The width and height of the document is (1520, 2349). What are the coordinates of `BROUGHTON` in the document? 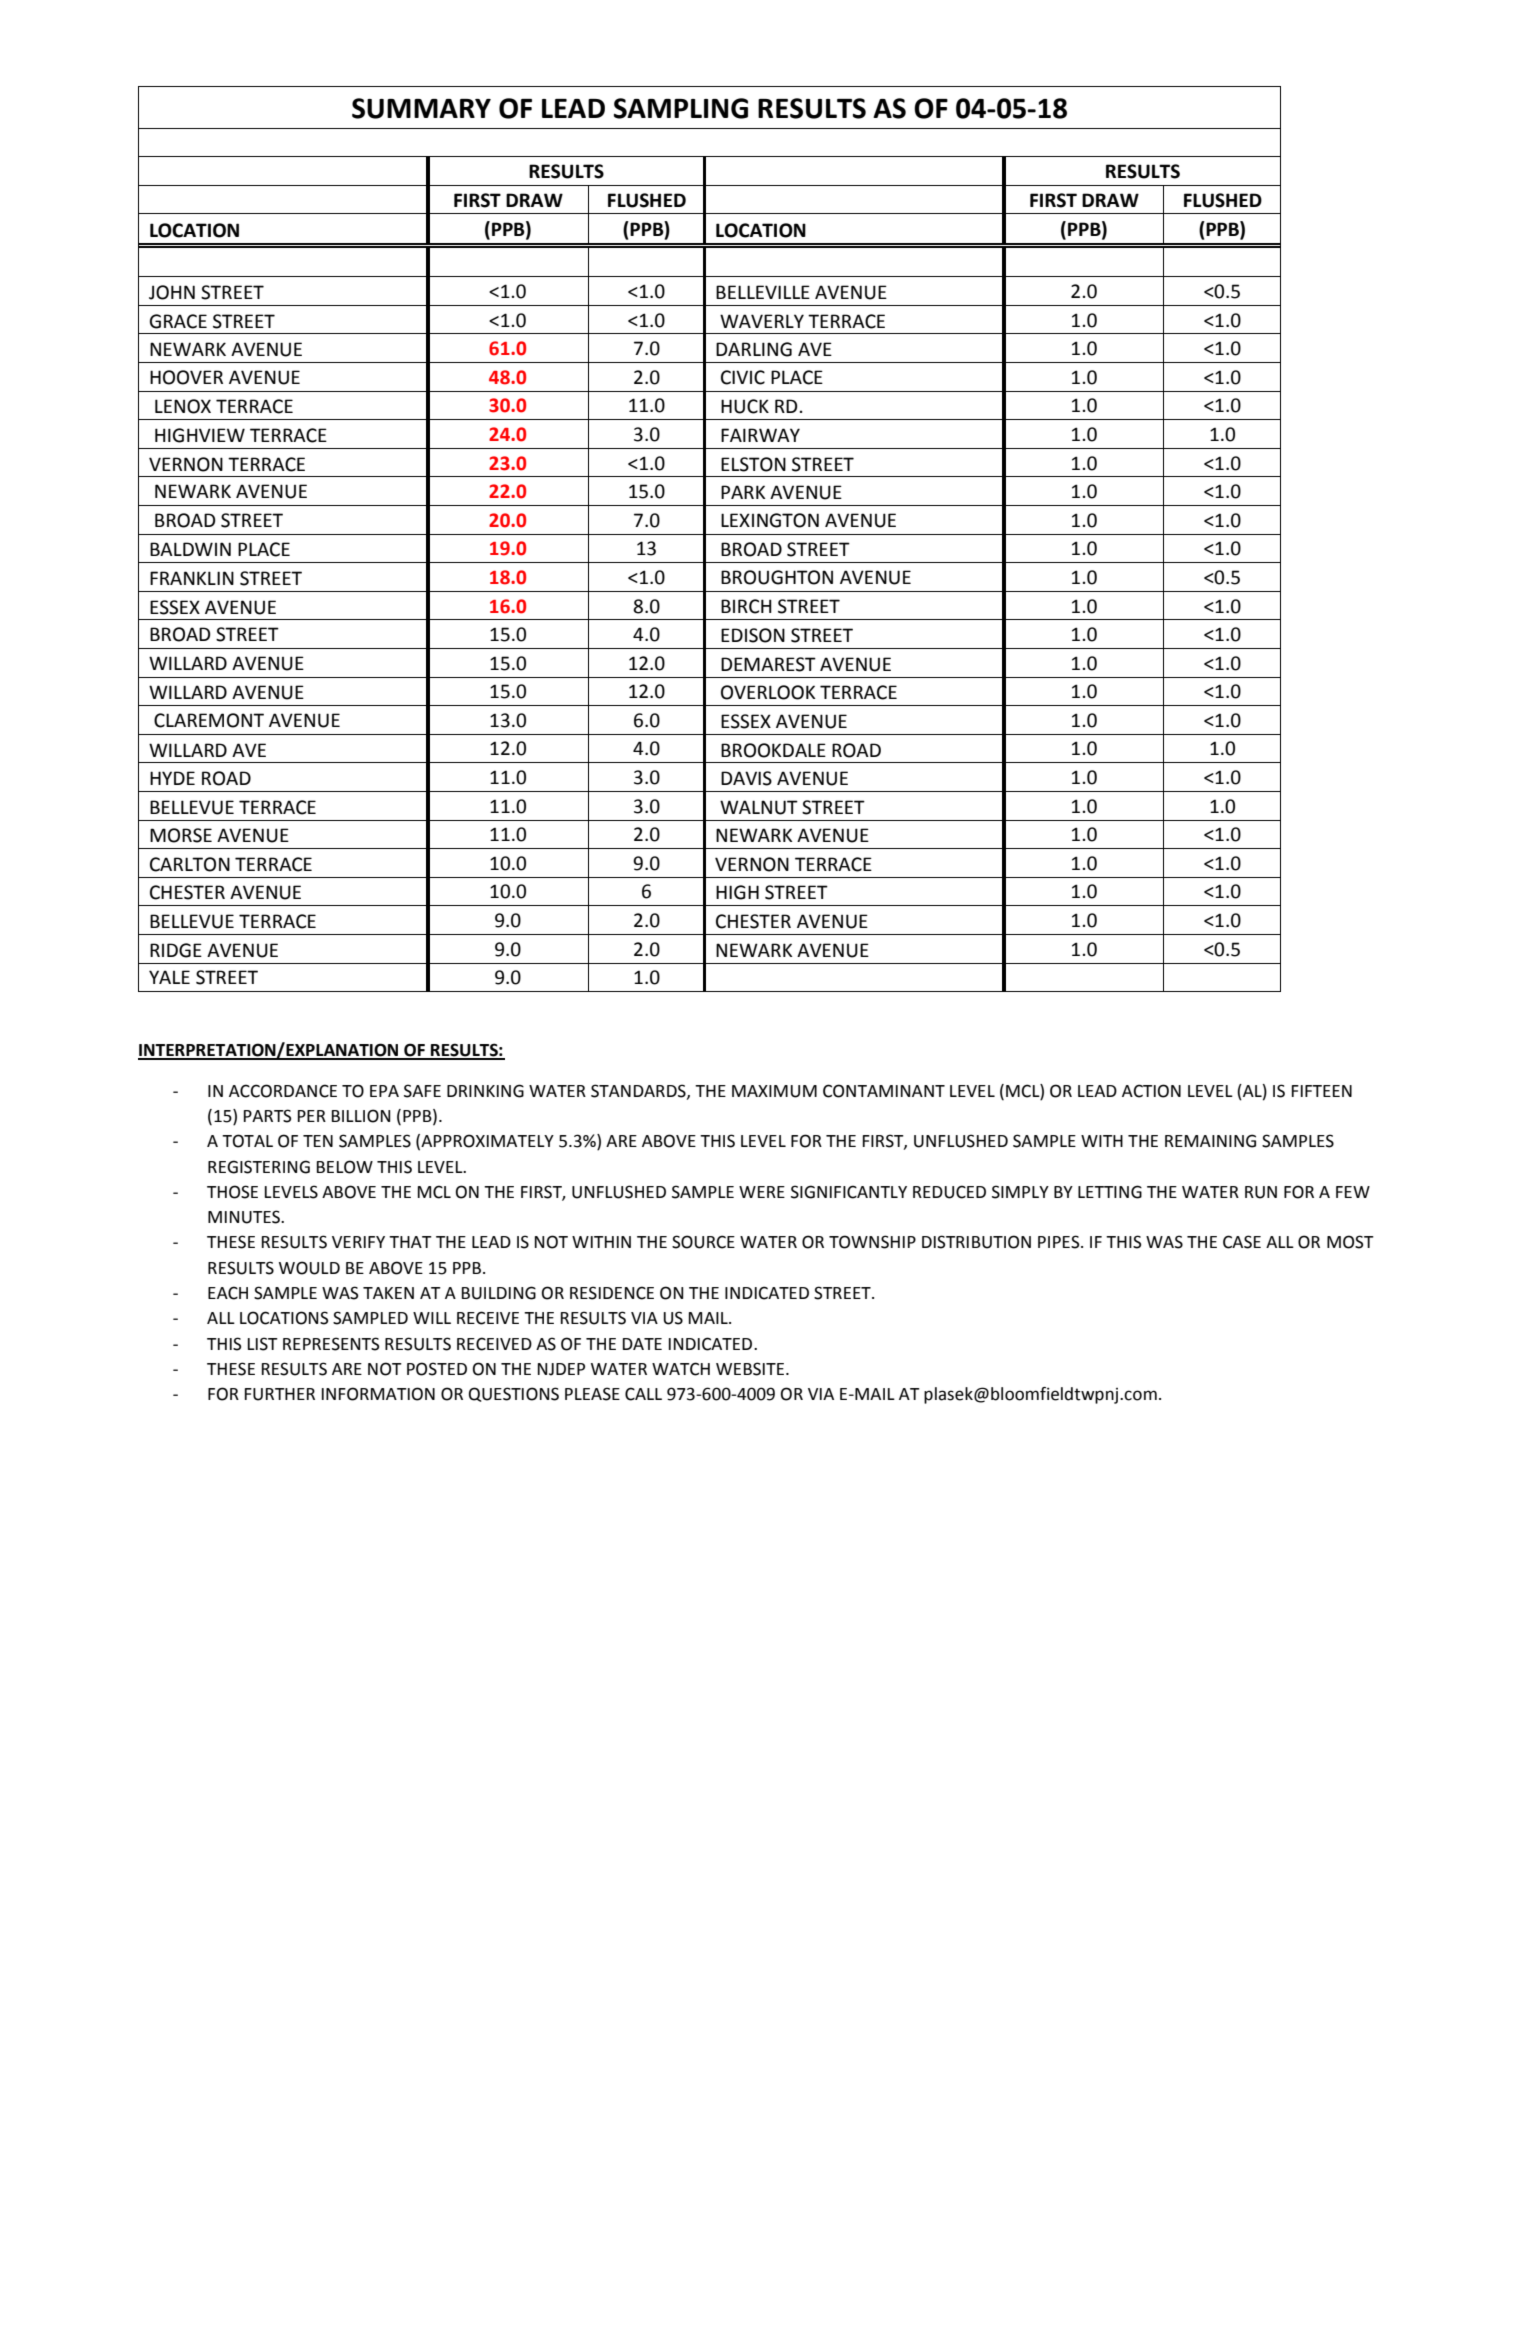 It's located at (777, 577).
